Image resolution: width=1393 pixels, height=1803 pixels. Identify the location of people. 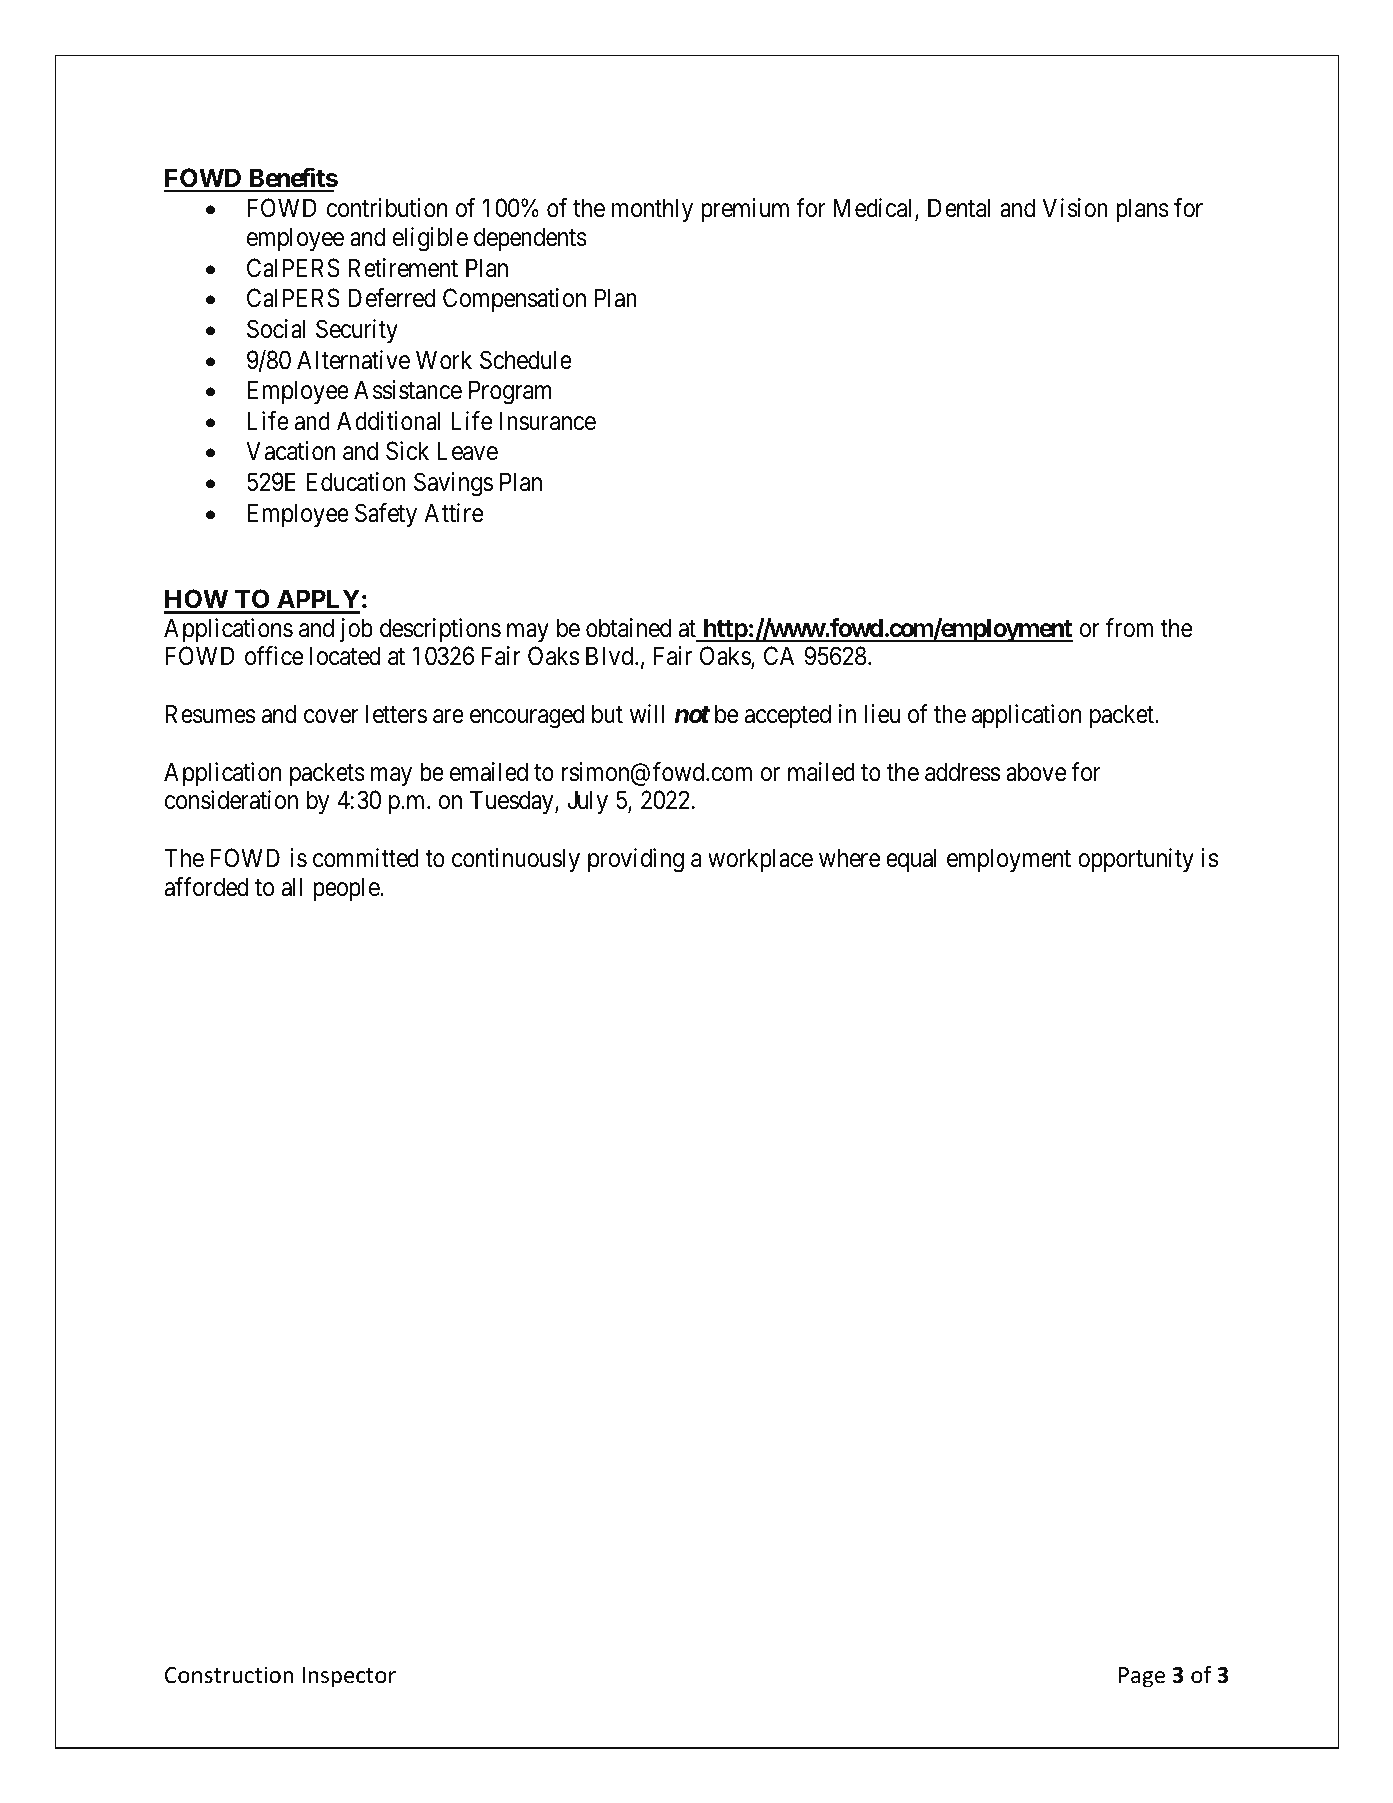
(347, 889).
